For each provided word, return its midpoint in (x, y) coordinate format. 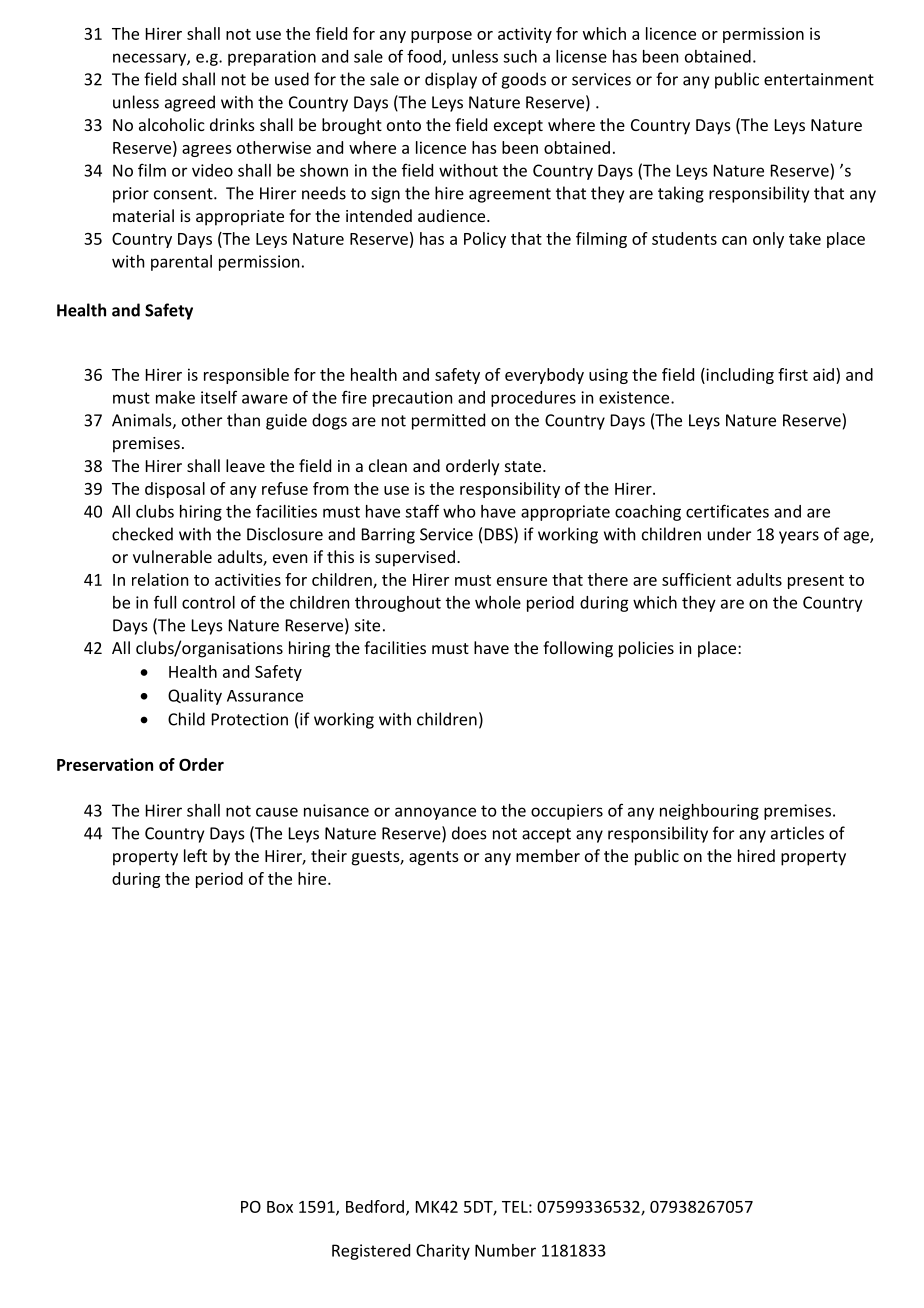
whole (498, 602)
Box (280, 1207)
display (451, 80)
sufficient (696, 579)
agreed (190, 103)
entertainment (819, 79)
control (208, 602)
